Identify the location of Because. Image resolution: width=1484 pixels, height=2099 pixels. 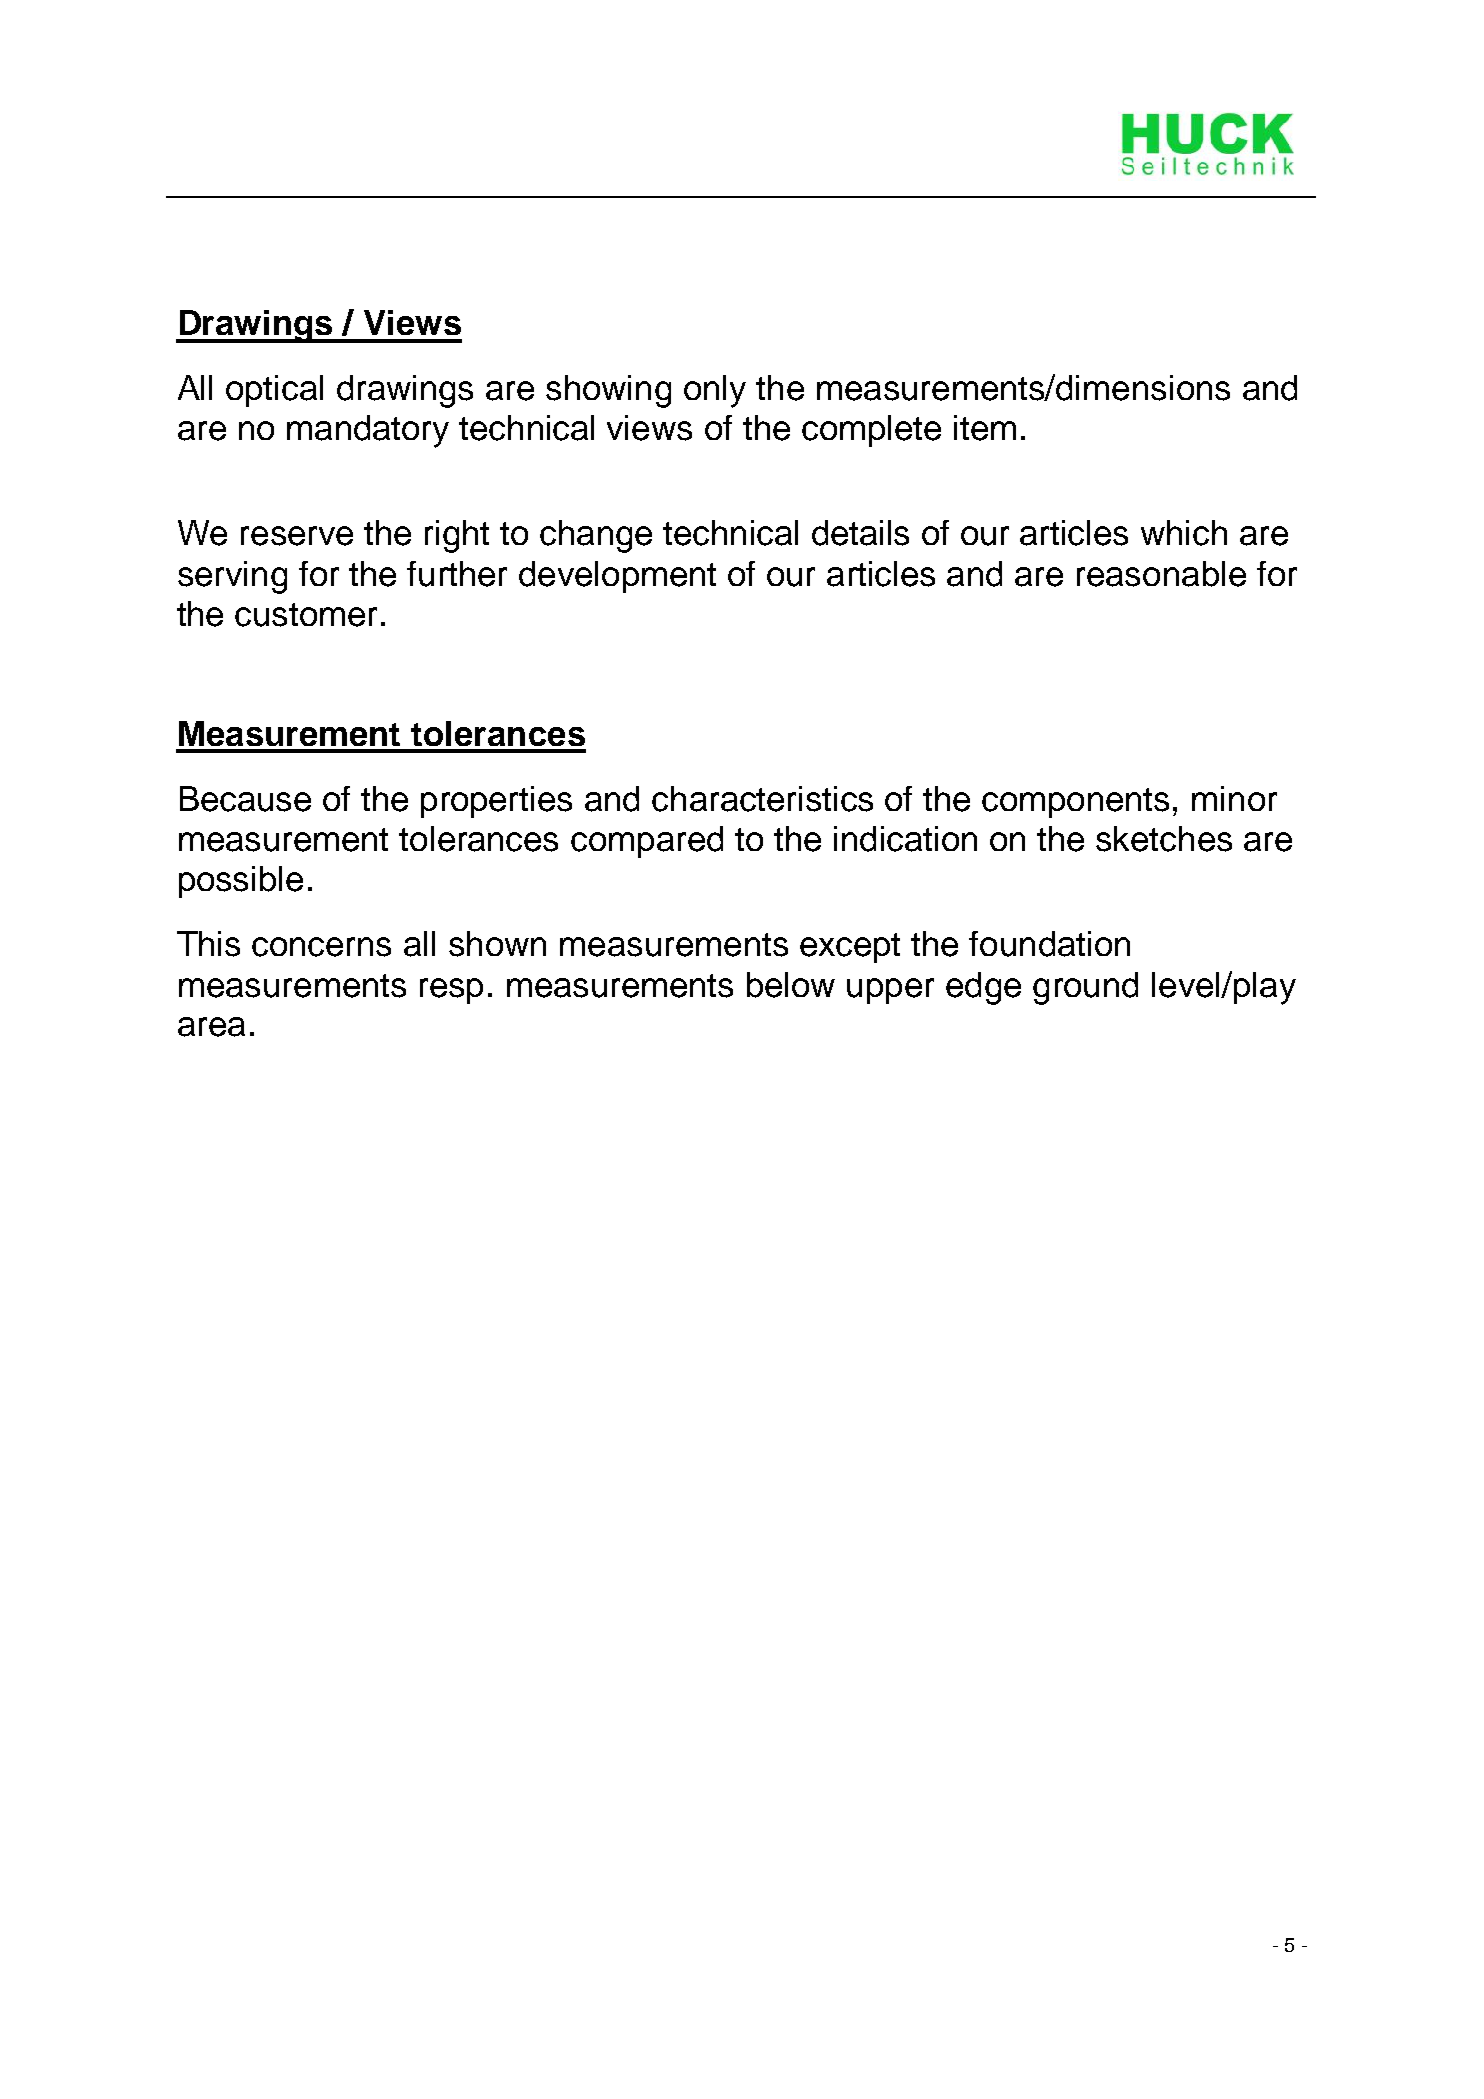
(245, 799).
